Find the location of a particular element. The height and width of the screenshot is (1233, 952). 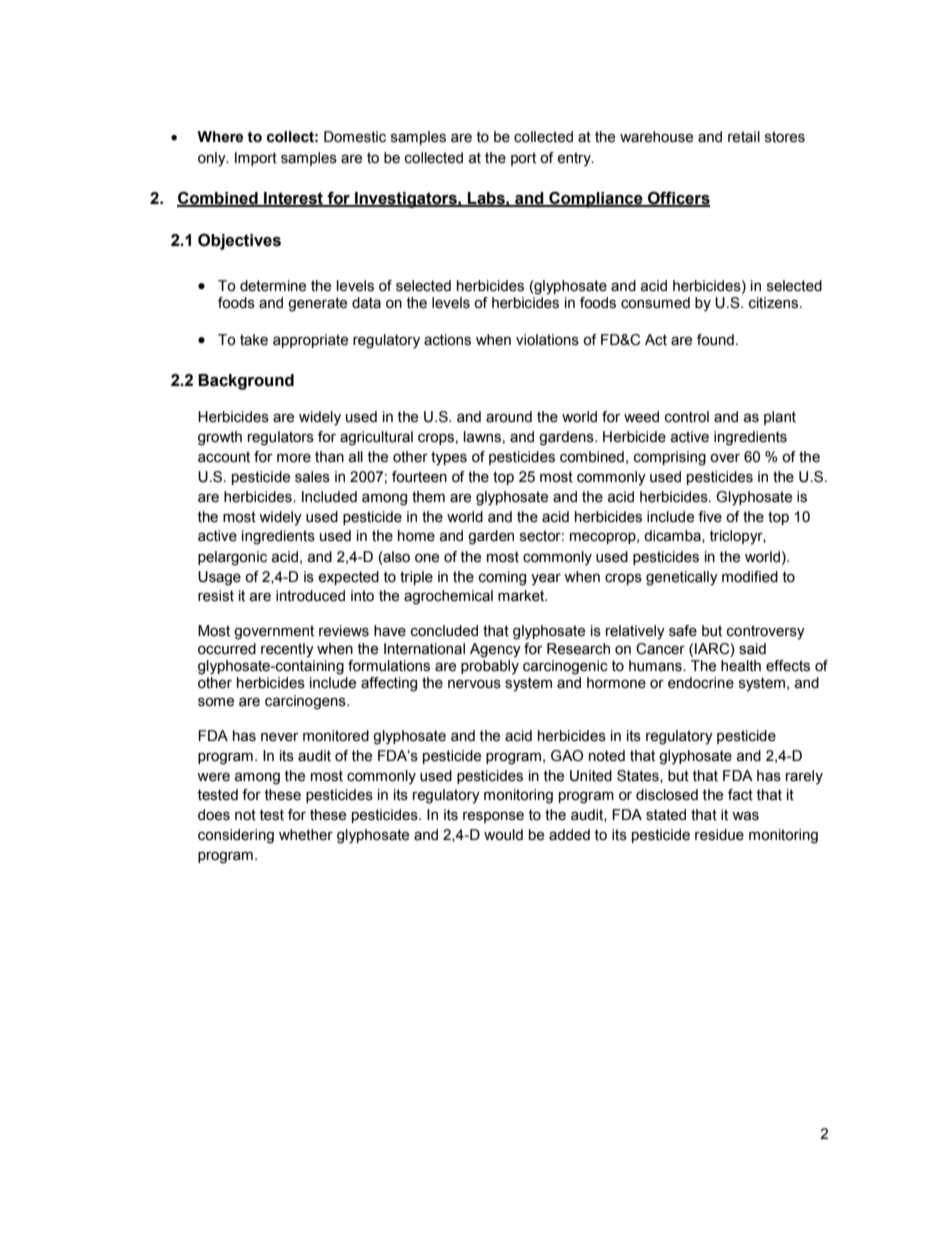

introduced is located at coordinates (310, 596).
